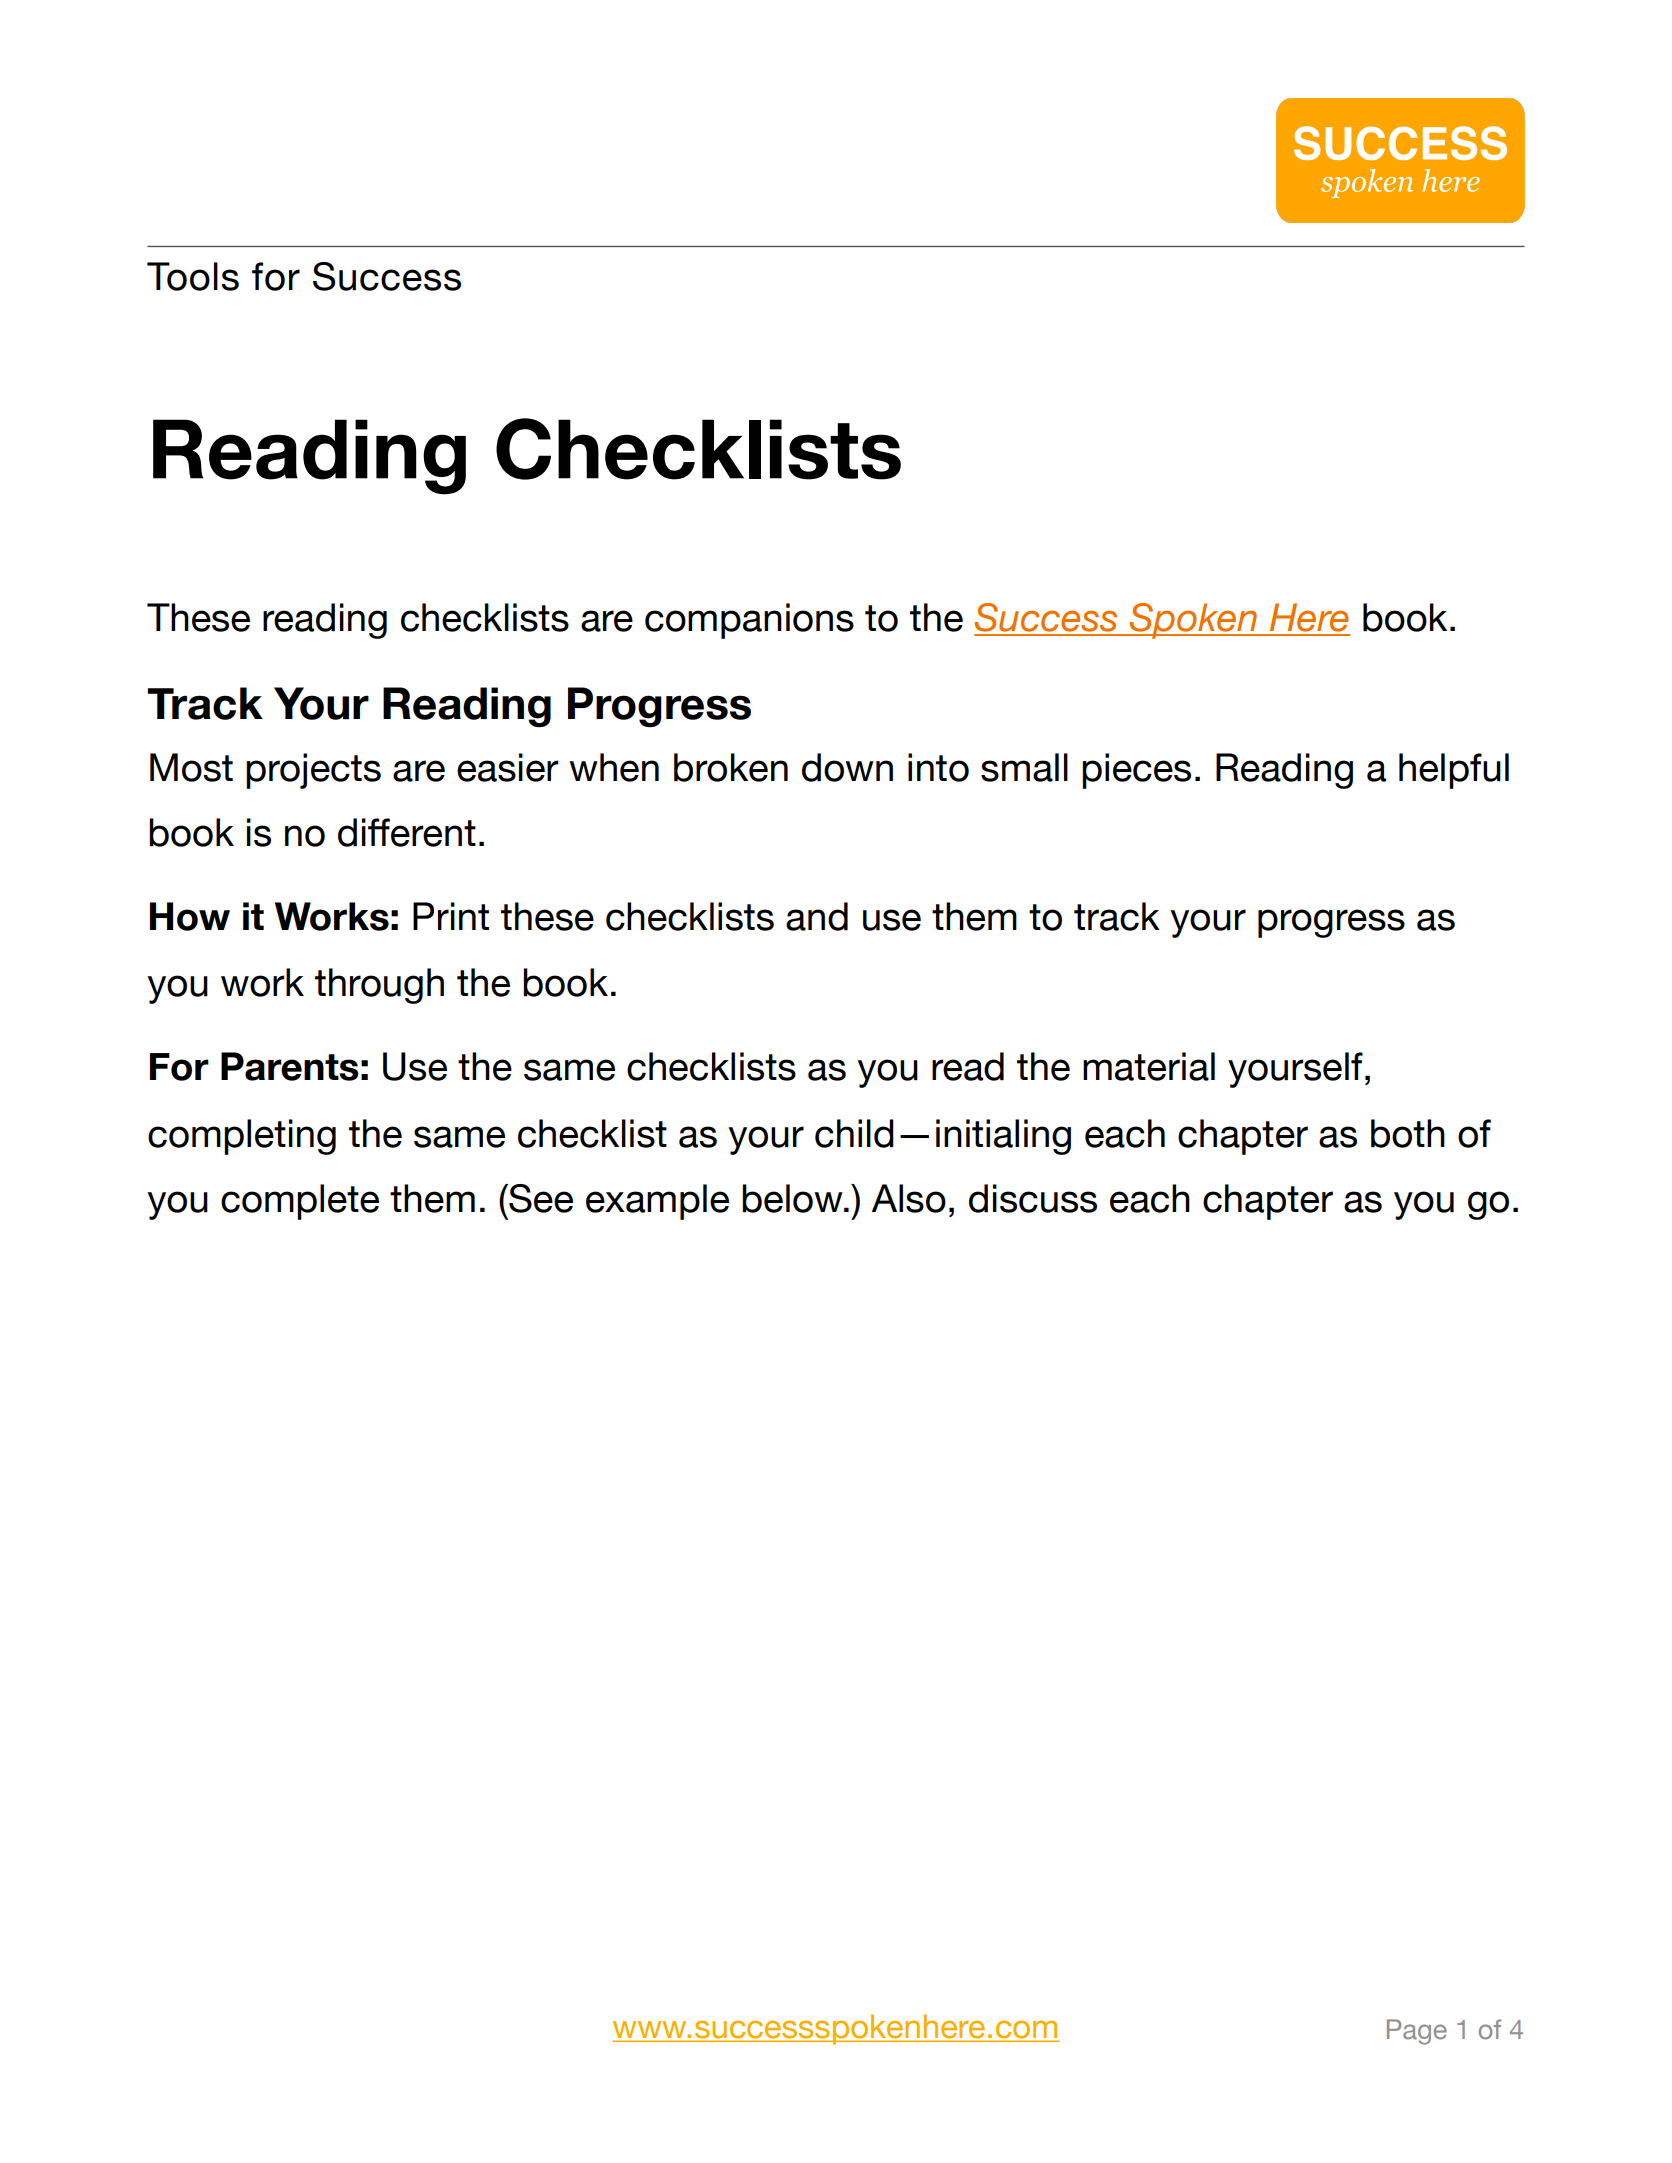  I want to click on both, so click(1408, 1133).
